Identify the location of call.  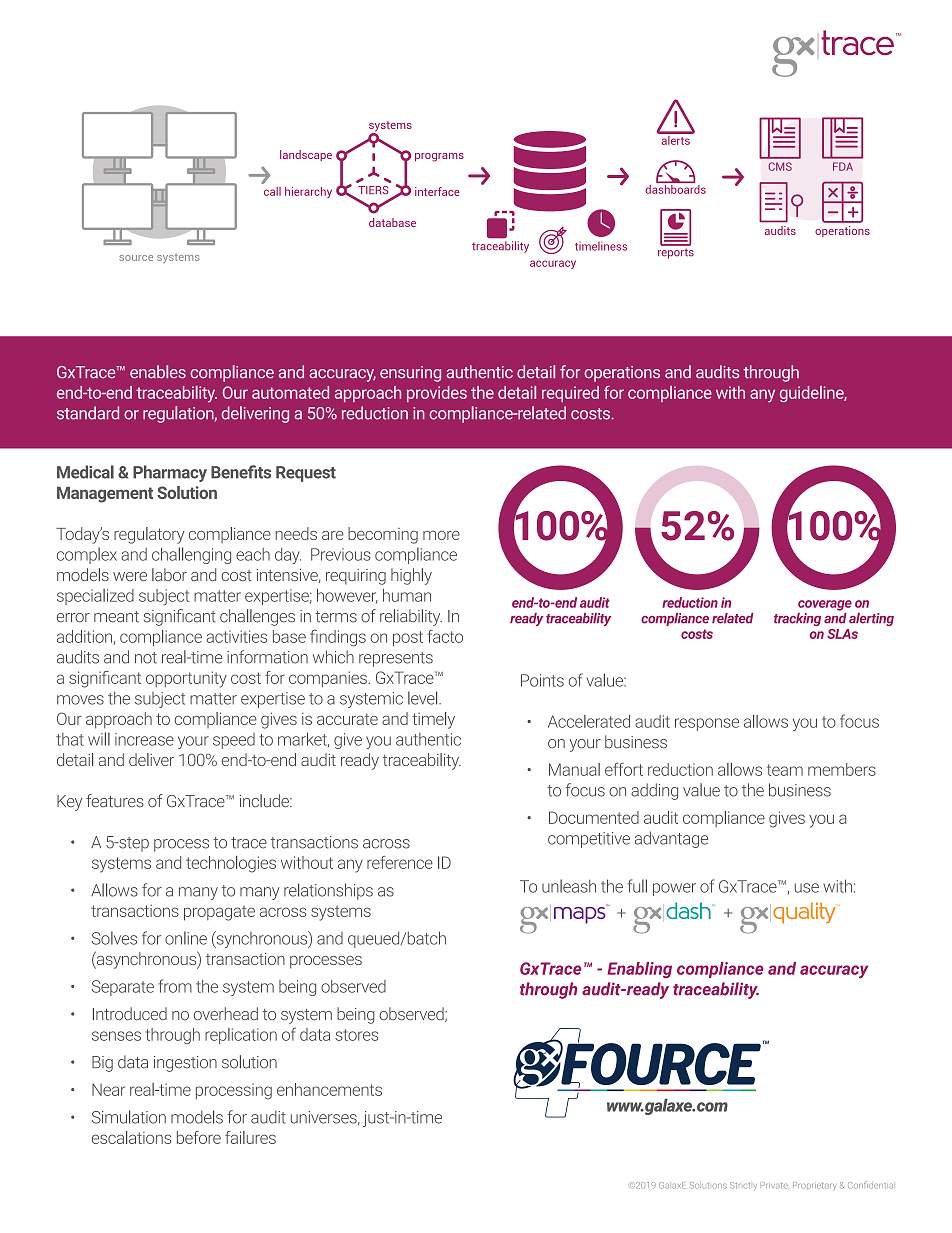
(272, 191).
